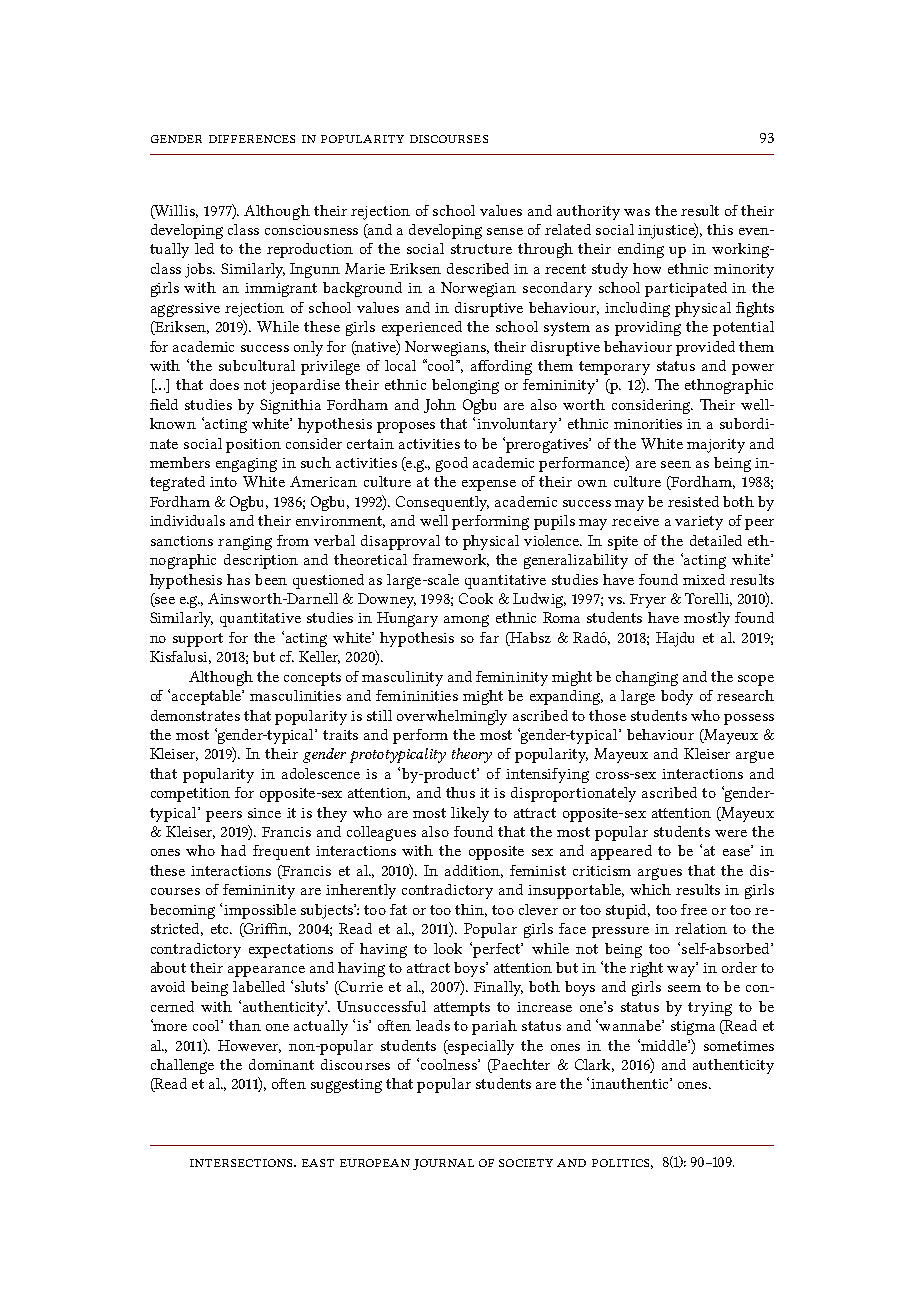 Image resolution: width=924 pixels, height=1308 pixels. What do you see at coordinates (470, 814) in the screenshot?
I see `likely` at bounding box center [470, 814].
